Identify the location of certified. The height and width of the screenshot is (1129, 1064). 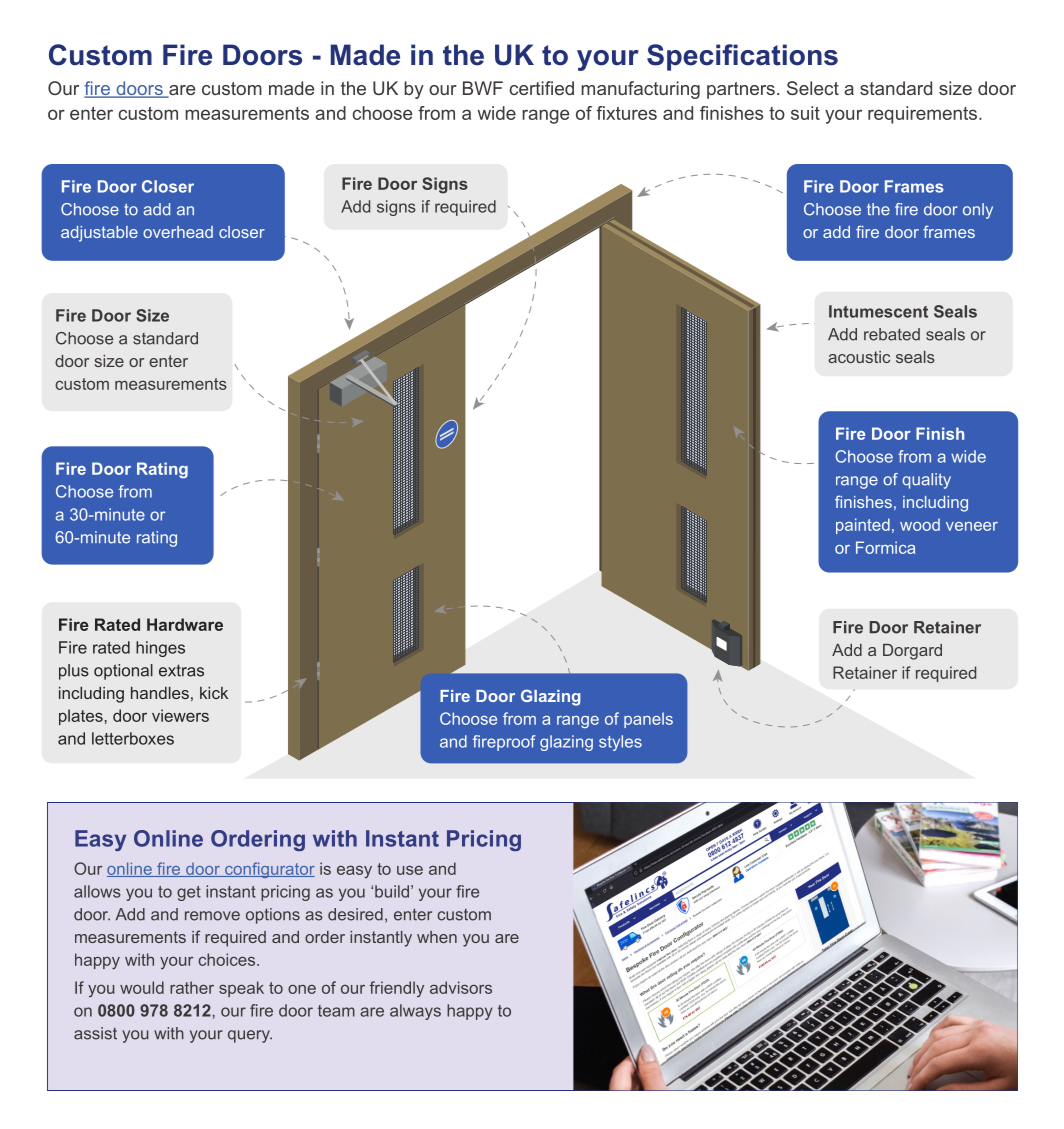
(542, 88).
